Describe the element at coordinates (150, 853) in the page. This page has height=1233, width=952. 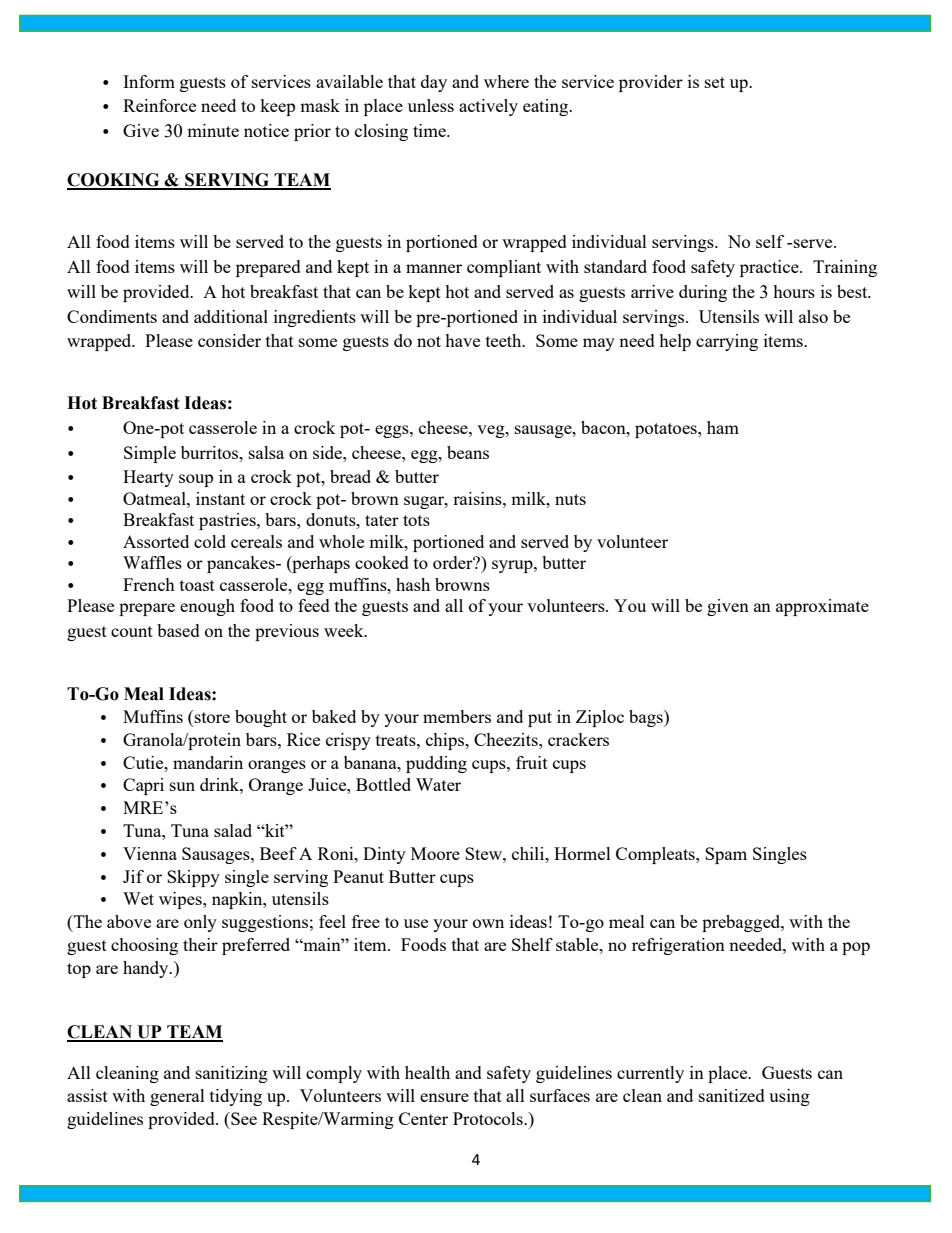
I see `Vienna` at that location.
